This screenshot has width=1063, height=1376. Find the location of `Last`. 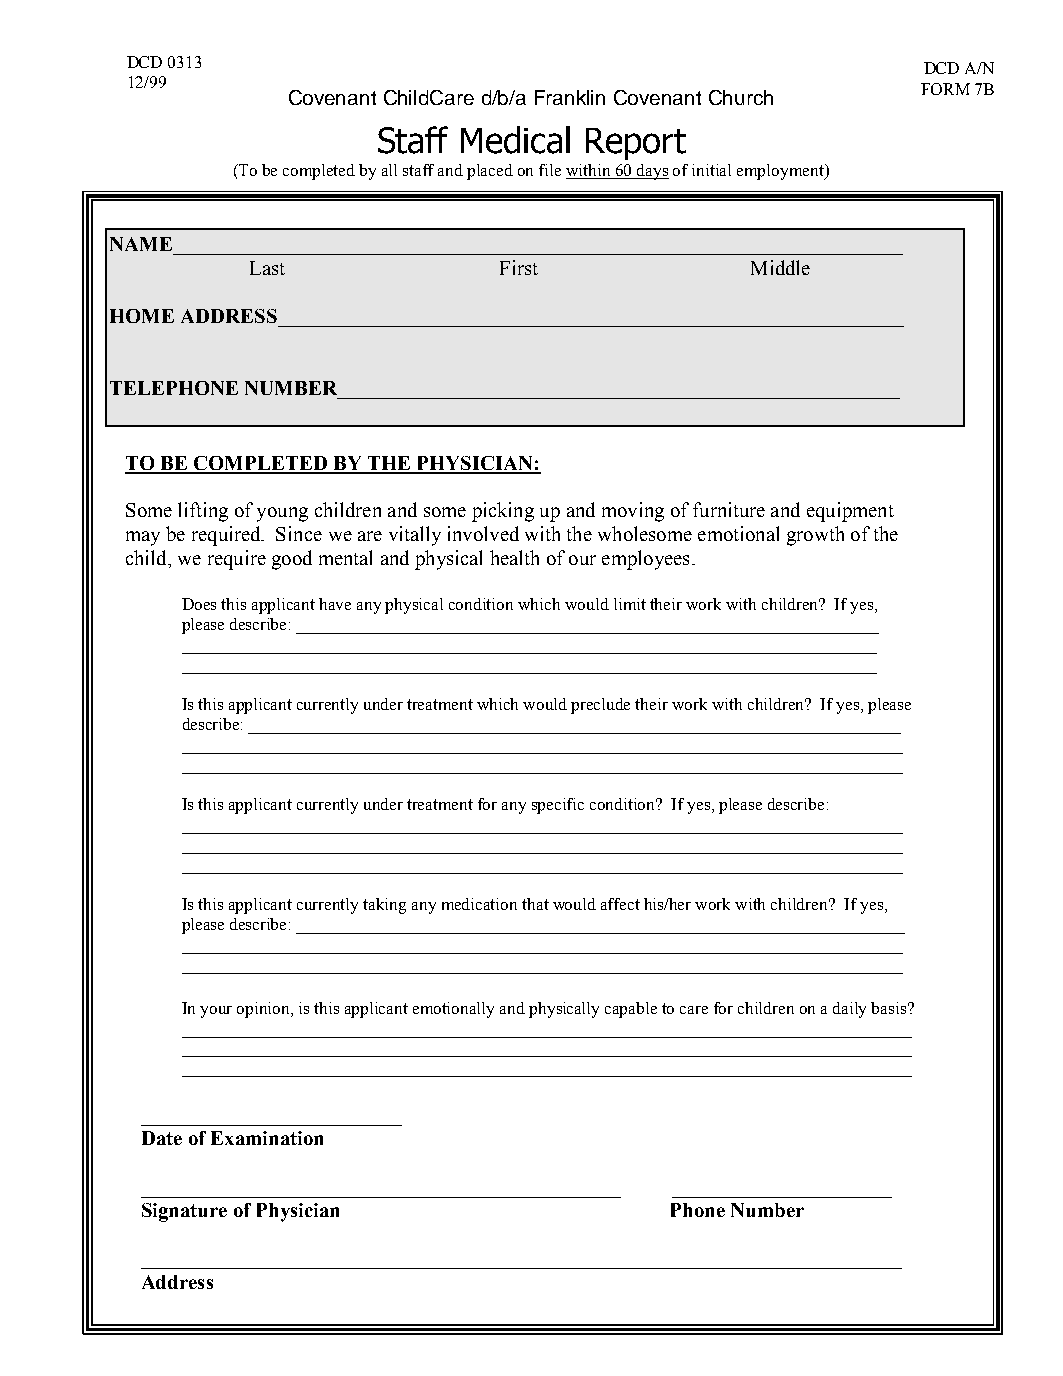

Last is located at coordinates (267, 268).
